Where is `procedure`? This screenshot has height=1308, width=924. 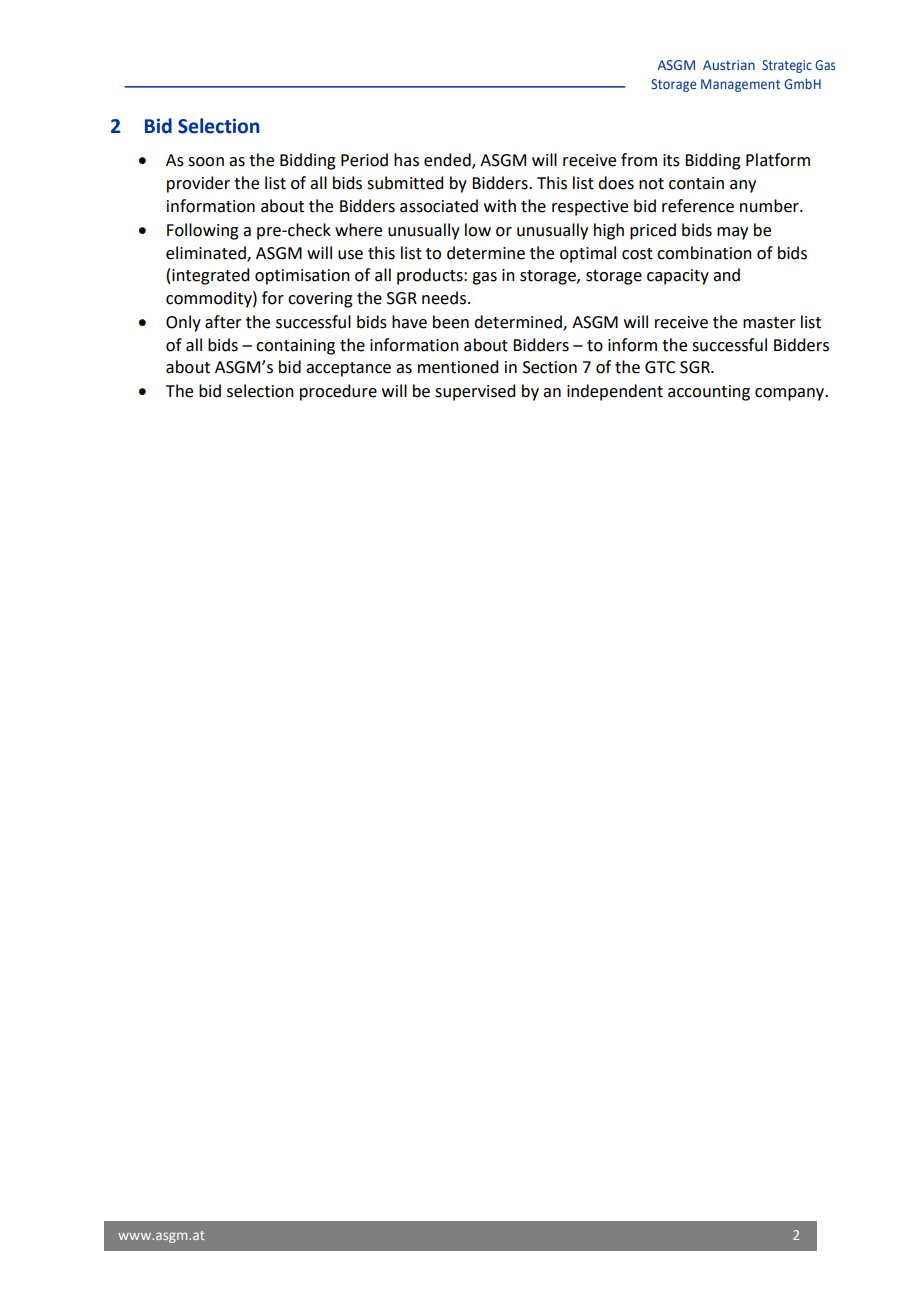 procedure is located at coordinates (338, 392).
